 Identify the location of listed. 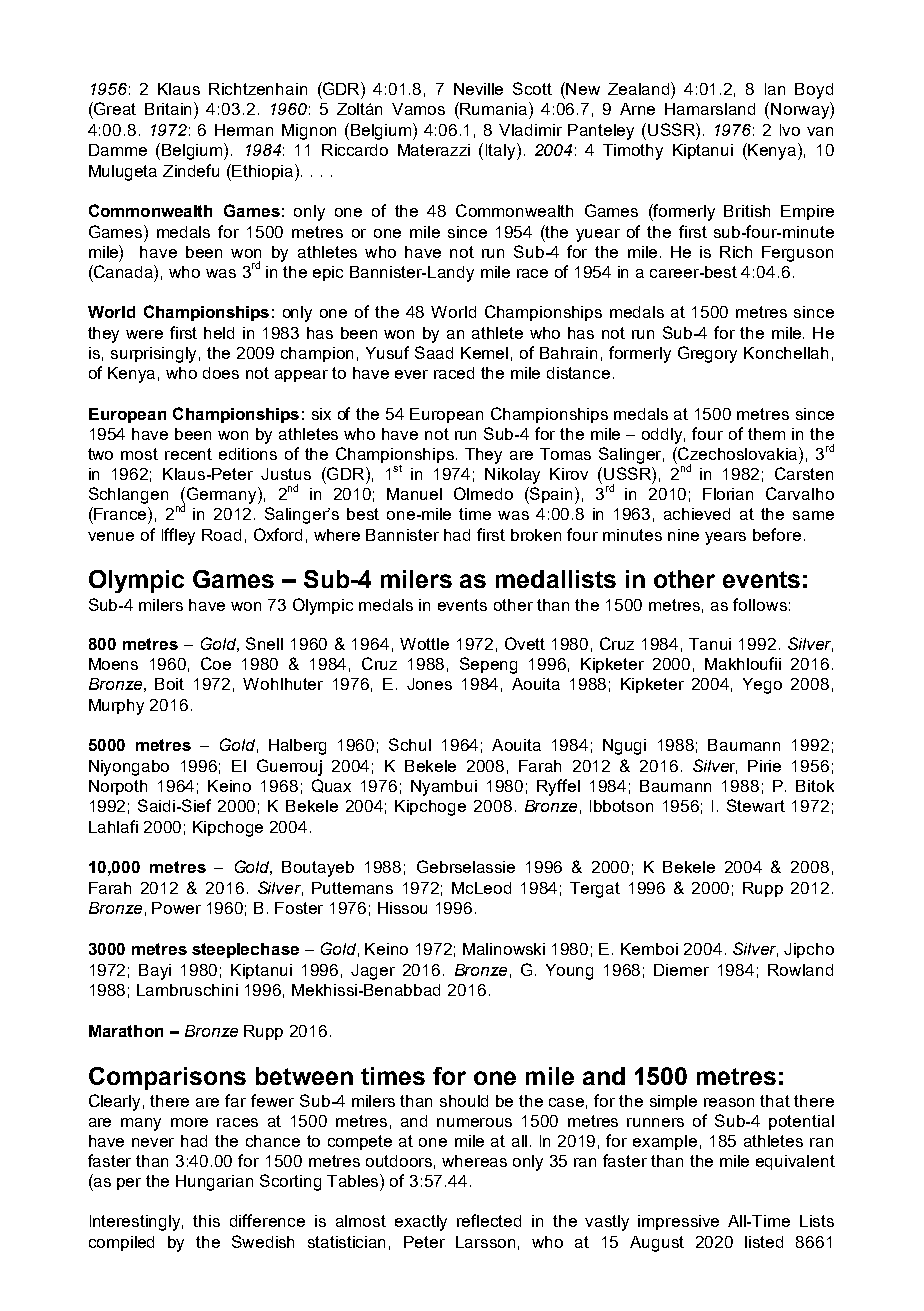
(764, 1242).
